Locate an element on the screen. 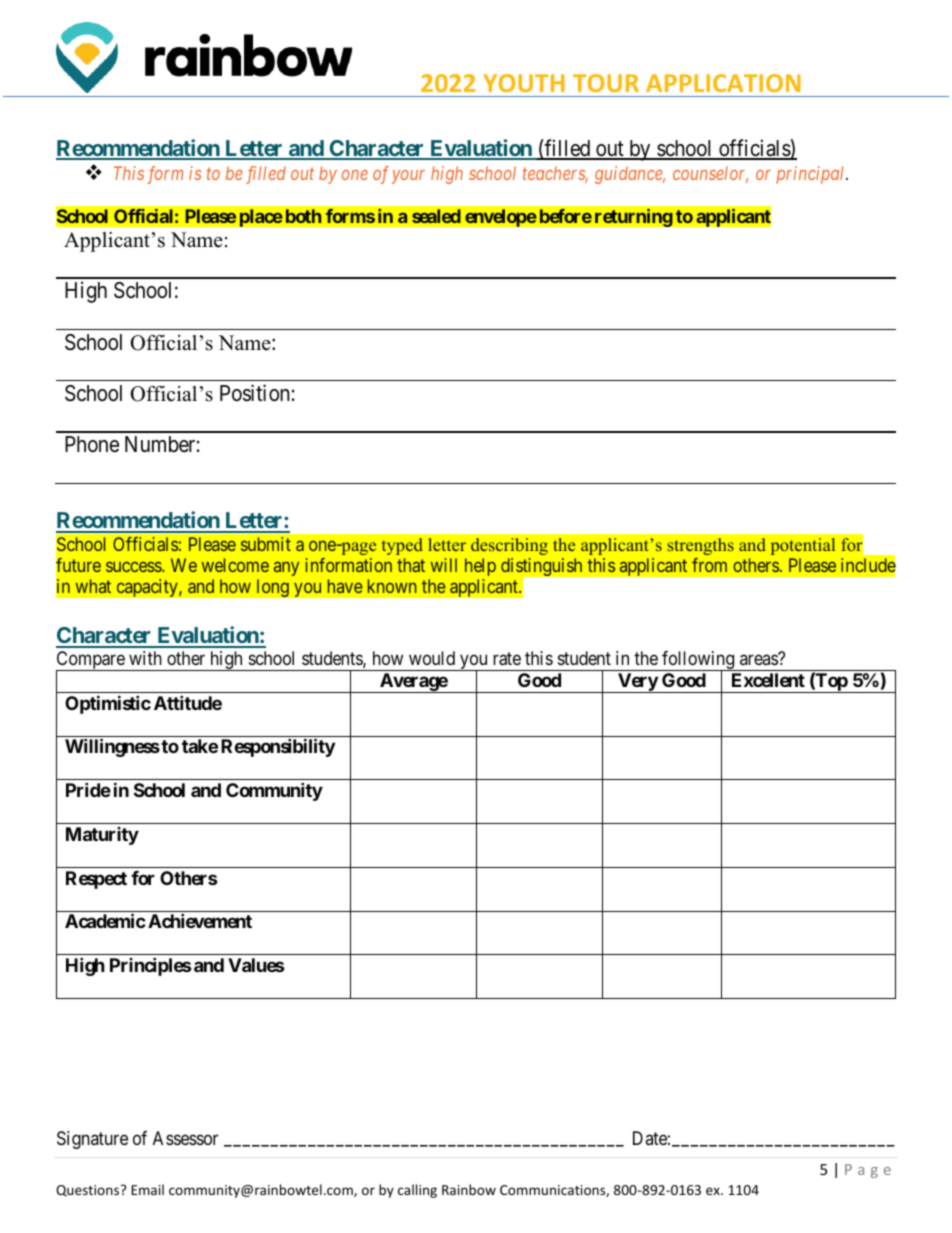 This screenshot has width=952, height=1233. YOUTH is located at coordinates (524, 83).
